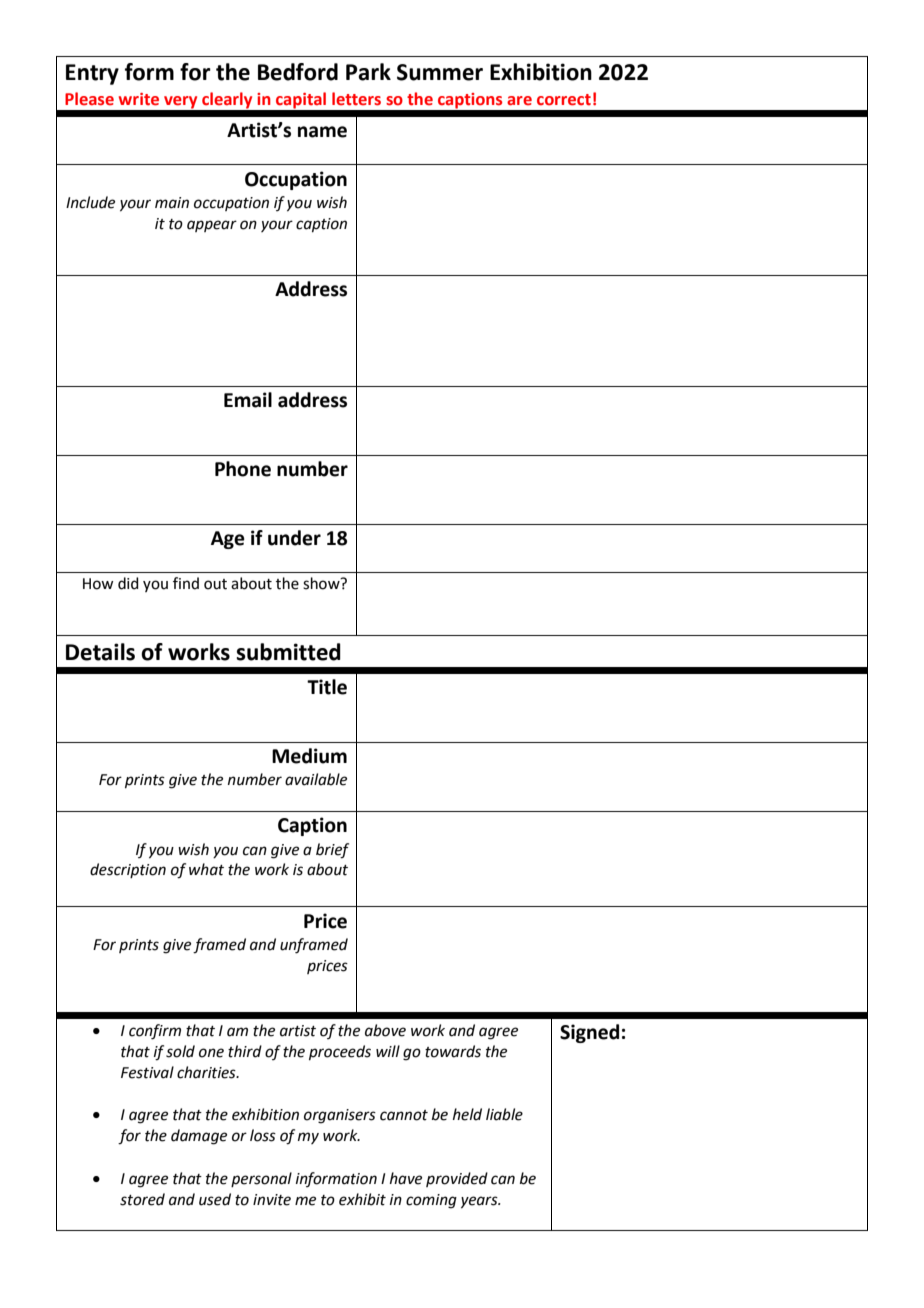 The width and height of the screenshot is (924, 1308). What do you see at coordinates (322, 583) in the screenshot?
I see `show` at bounding box center [322, 583].
